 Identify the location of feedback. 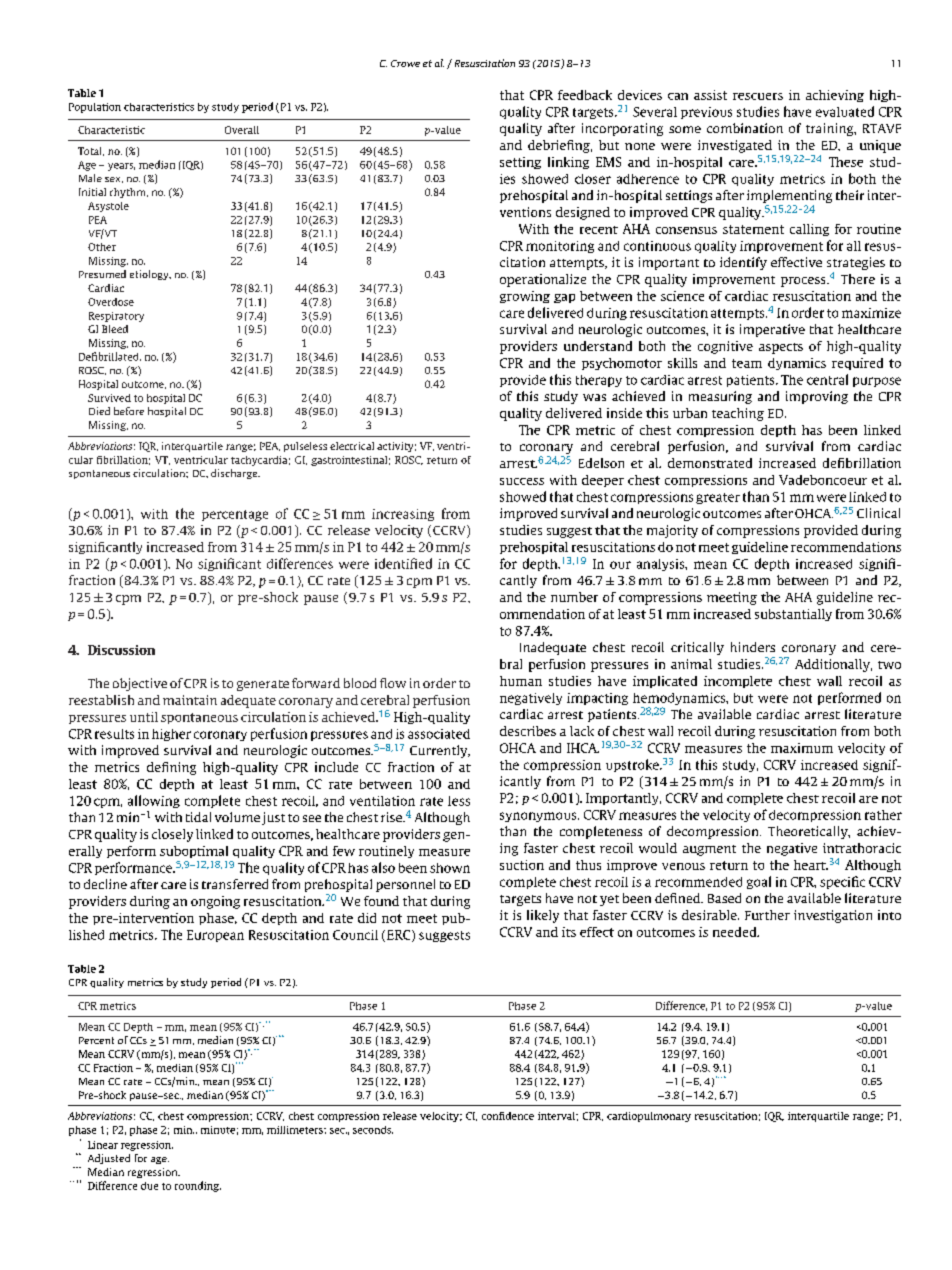
(585, 95).
